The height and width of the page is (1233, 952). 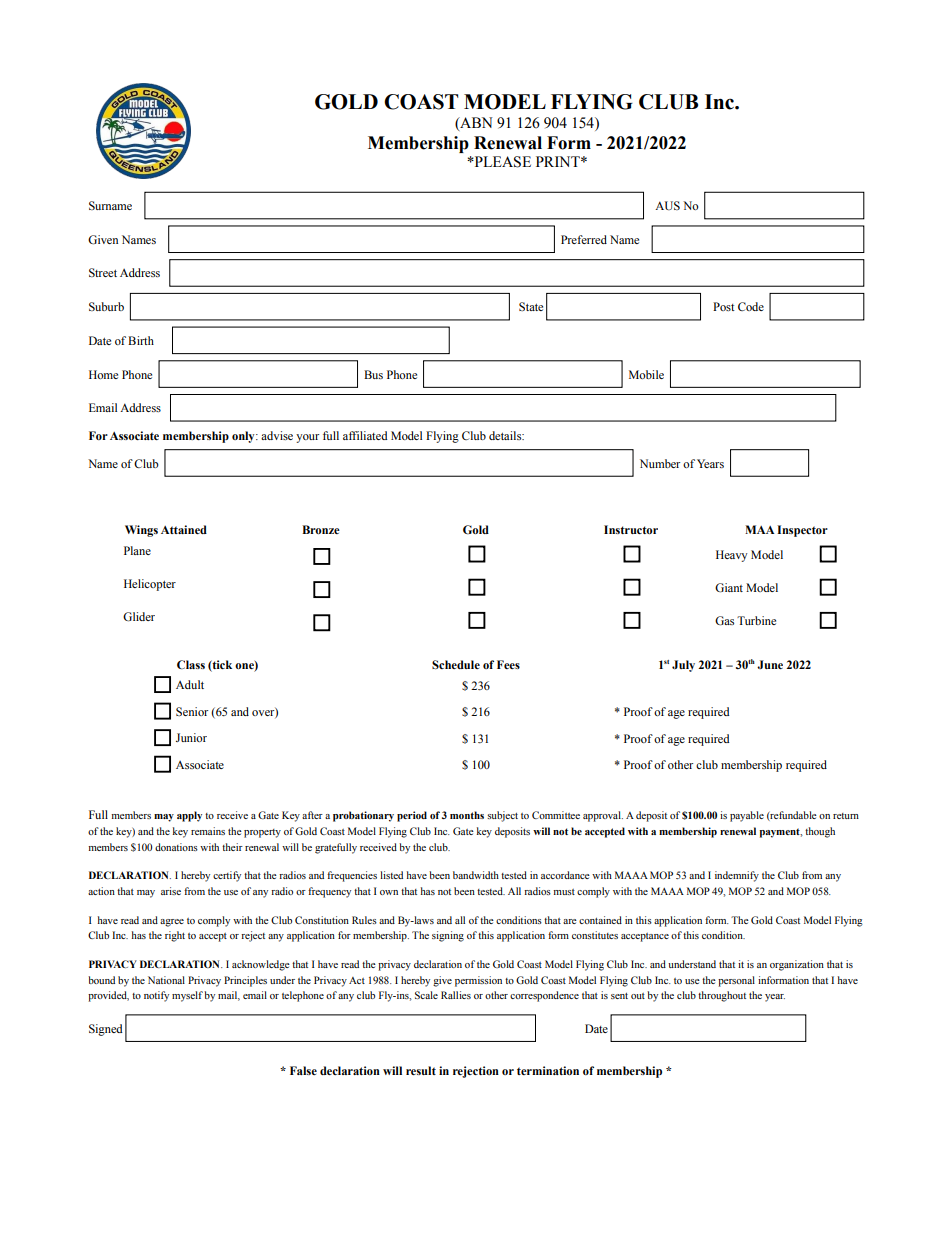 I want to click on Preferred, so click(x=584, y=239).
